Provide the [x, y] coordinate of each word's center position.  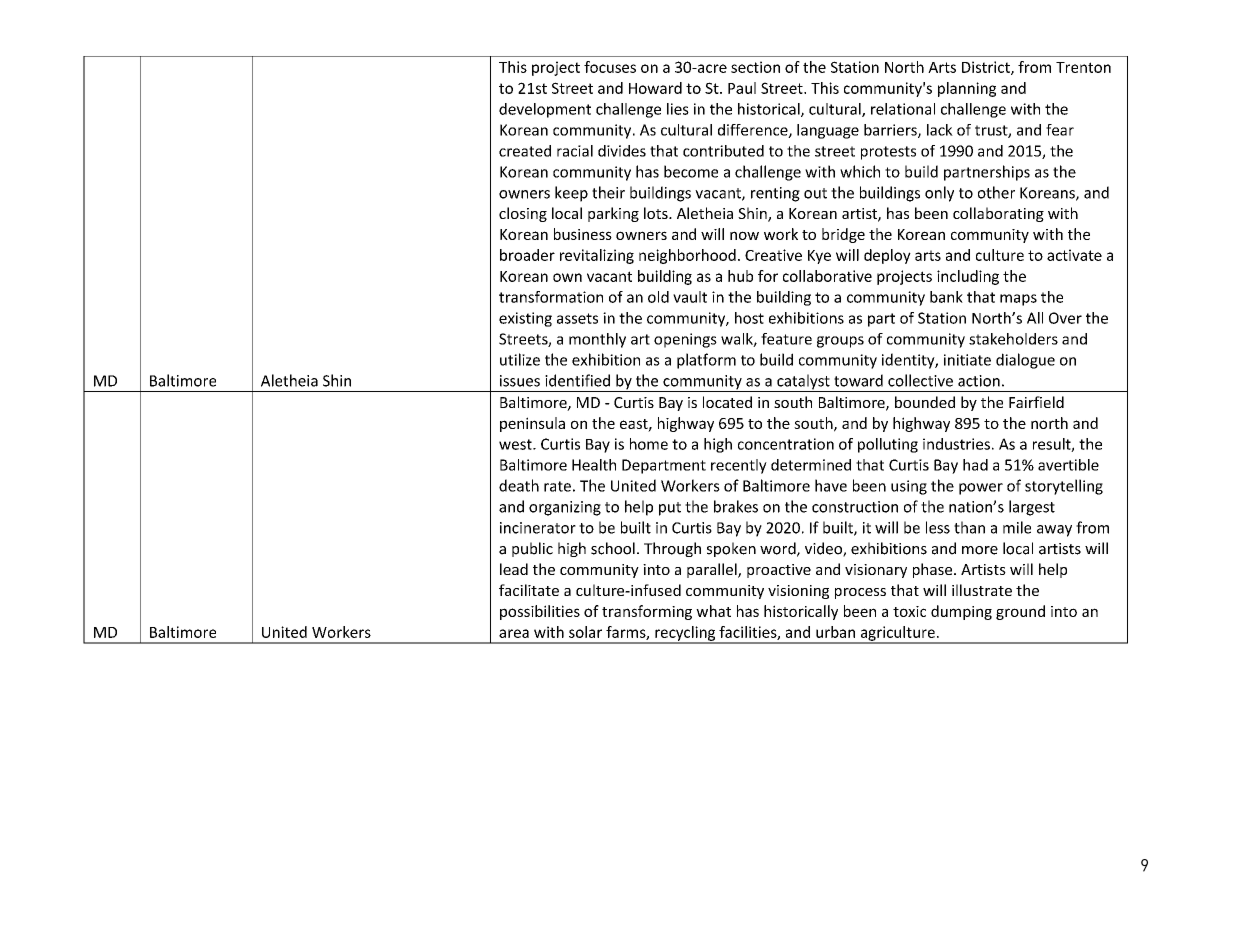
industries [956, 444]
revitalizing [597, 256]
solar [585, 632]
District [987, 68]
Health [594, 465]
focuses [610, 67]
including [968, 277]
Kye [819, 257]
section [755, 67]
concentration [786, 444]
